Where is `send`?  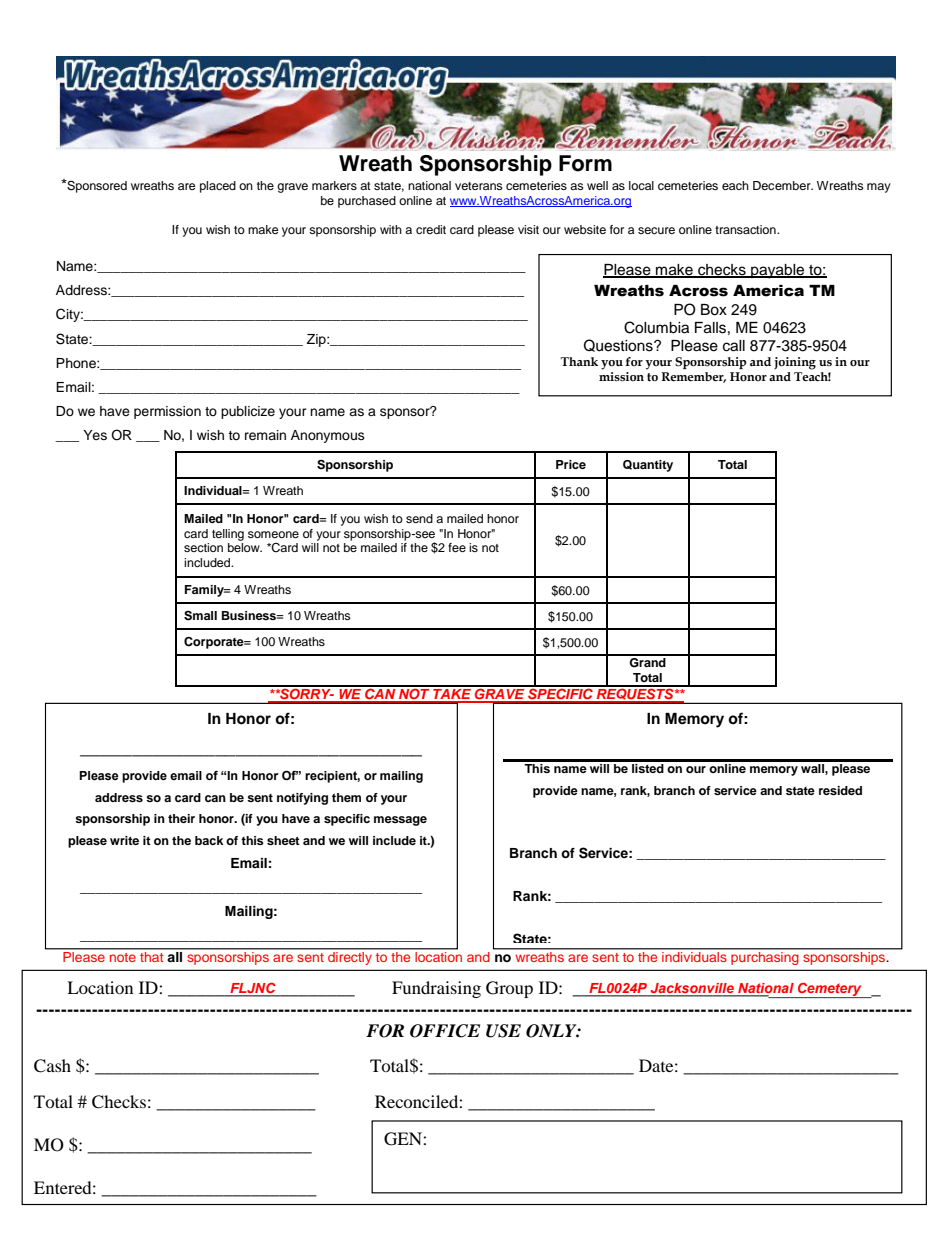 send is located at coordinates (419, 518).
